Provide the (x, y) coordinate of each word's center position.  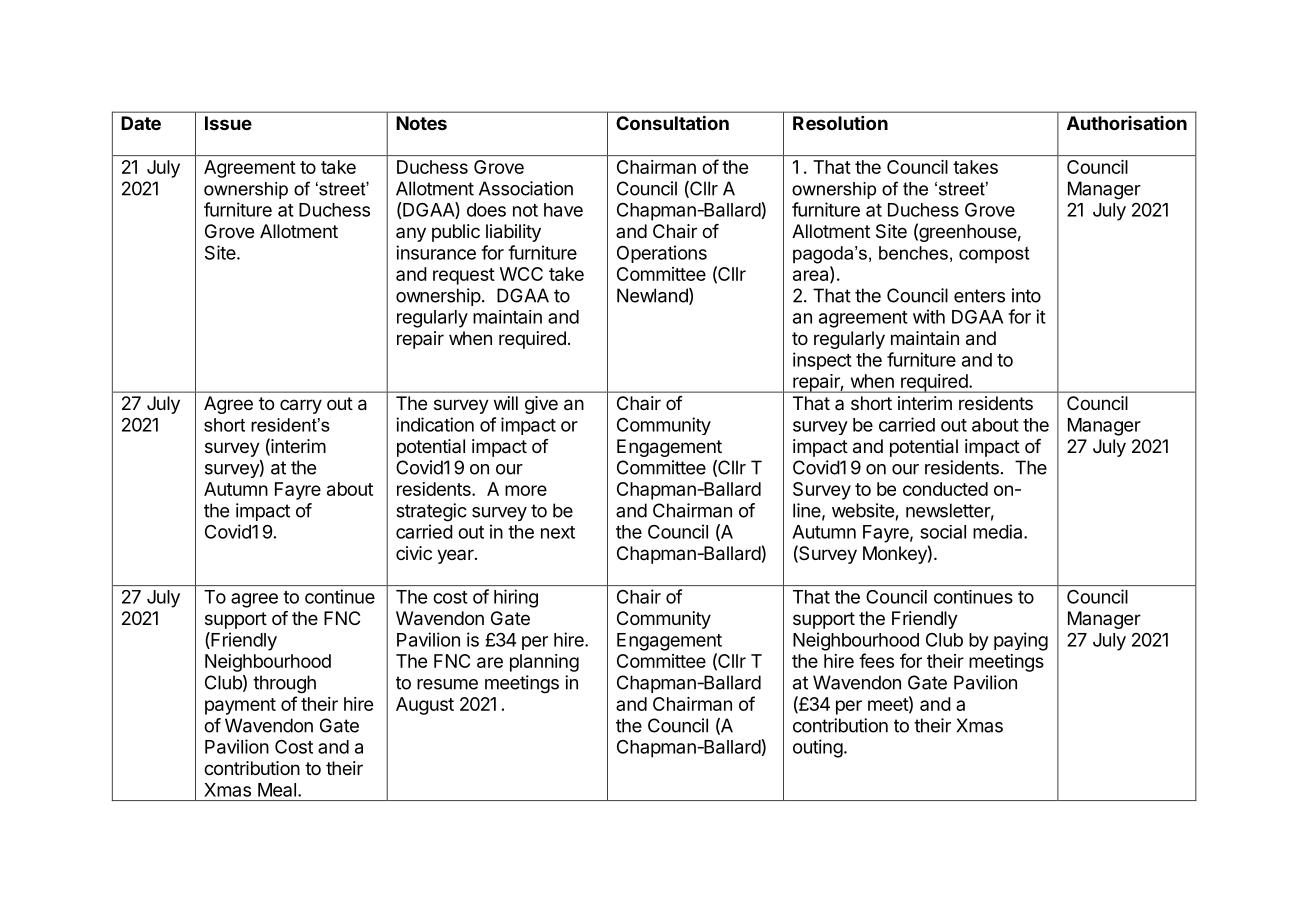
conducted (945, 489)
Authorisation (1127, 123)
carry (301, 406)
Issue (228, 123)
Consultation (672, 123)
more (526, 490)
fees (876, 660)
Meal (277, 790)
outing (818, 748)
